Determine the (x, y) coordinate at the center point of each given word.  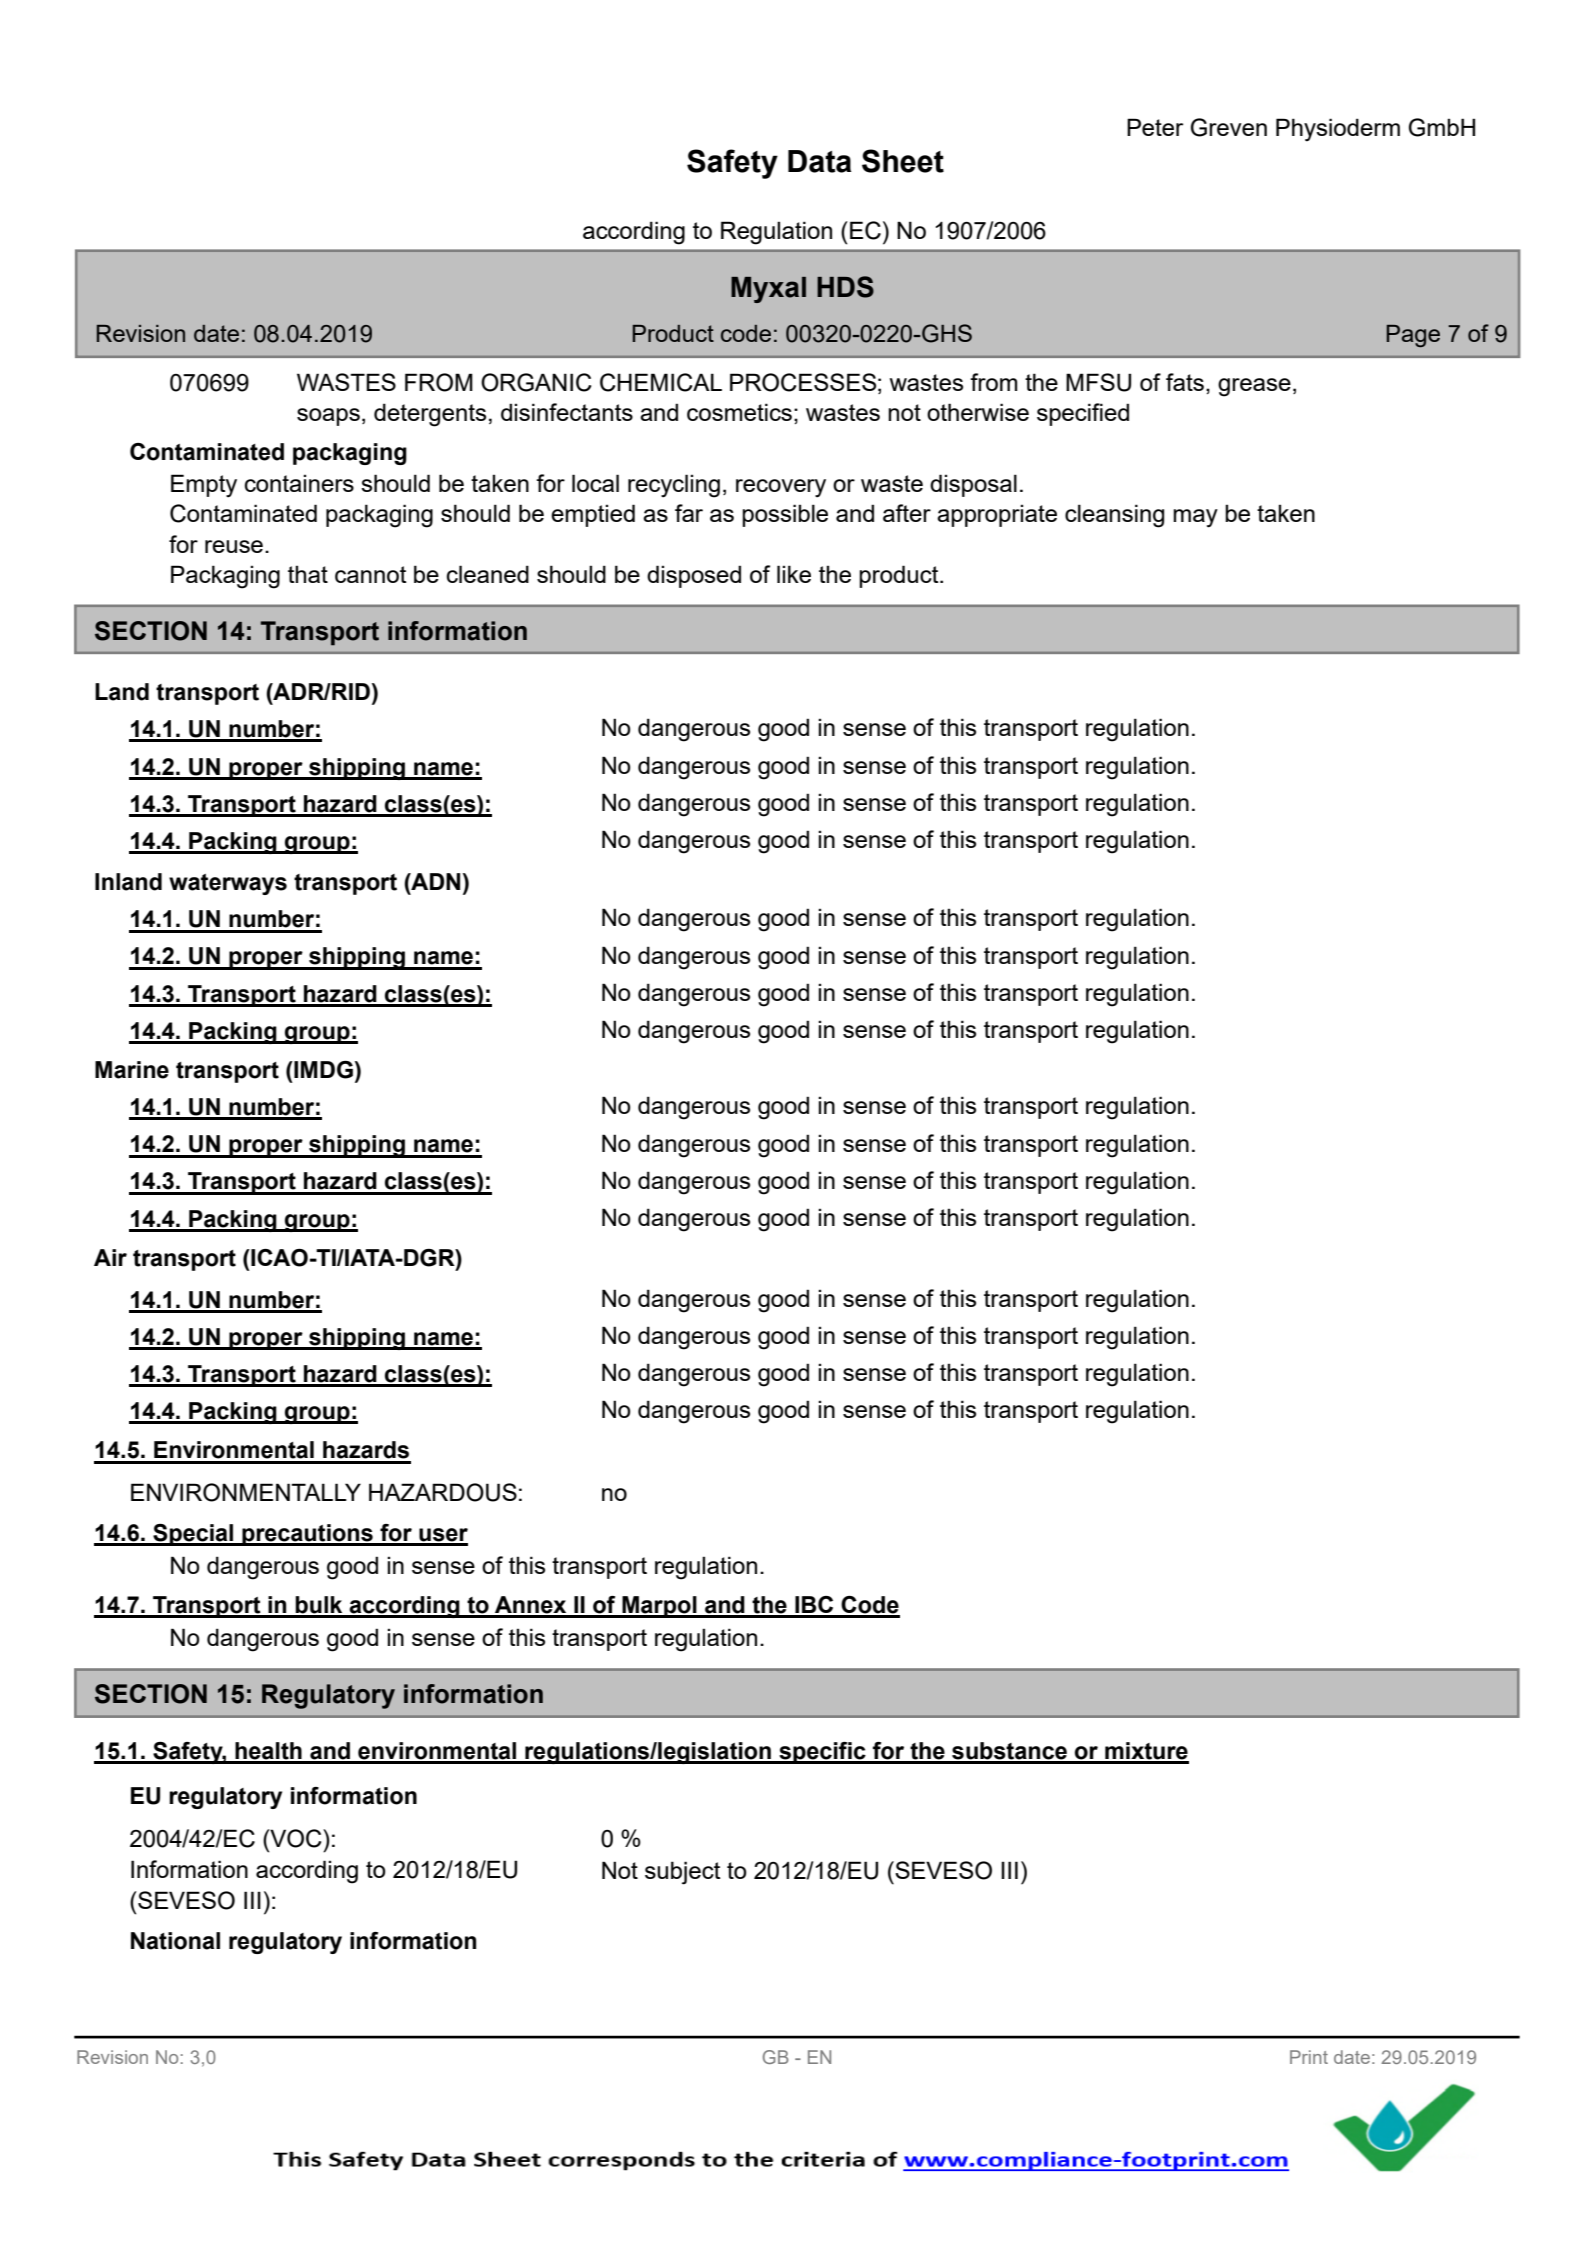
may (1195, 518)
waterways (228, 884)
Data (819, 161)
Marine (132, 1070)
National (175, 1941)
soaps (328, 417)
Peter (1155, 127)
